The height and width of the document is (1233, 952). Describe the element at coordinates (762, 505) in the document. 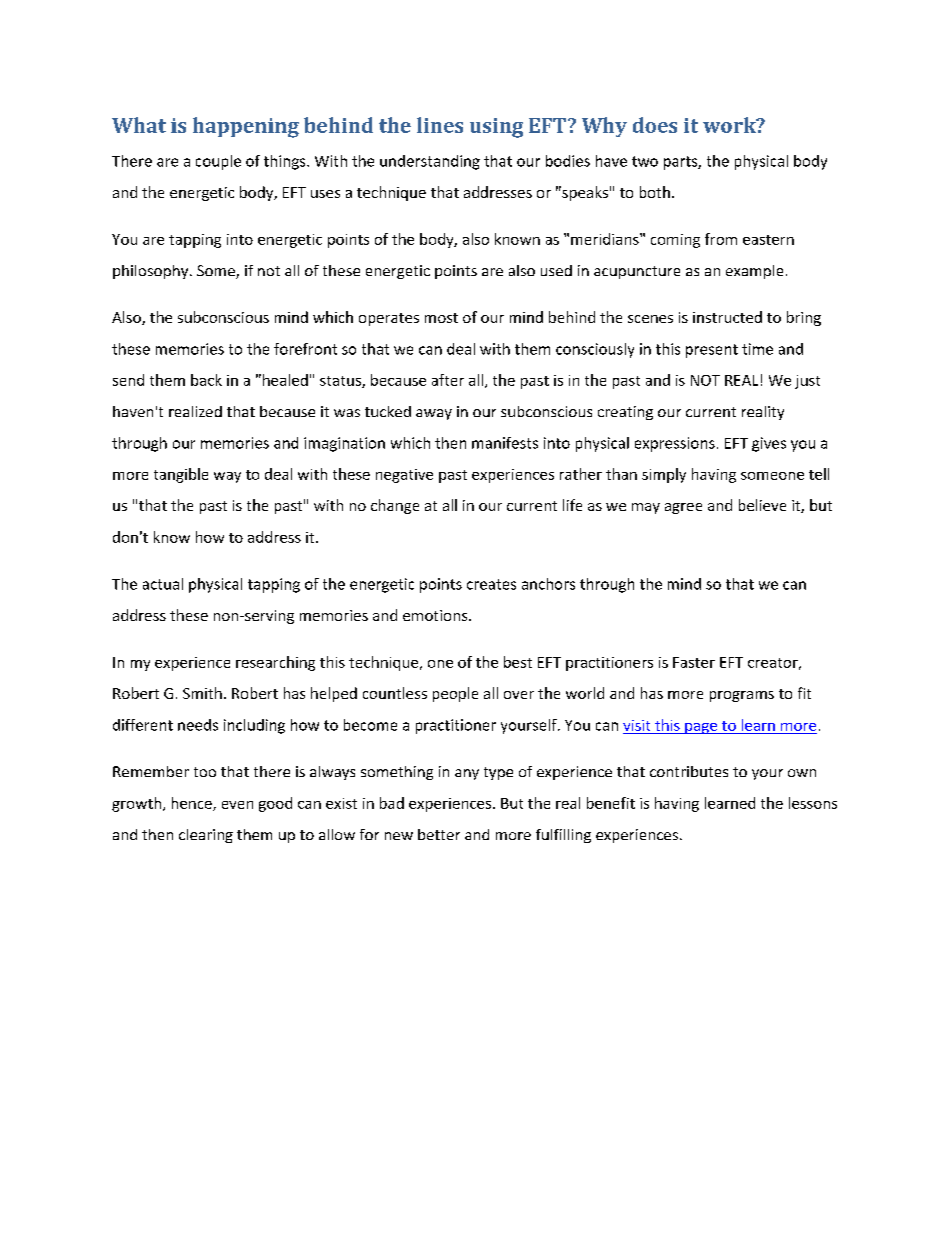

I see `believe` at that location.
